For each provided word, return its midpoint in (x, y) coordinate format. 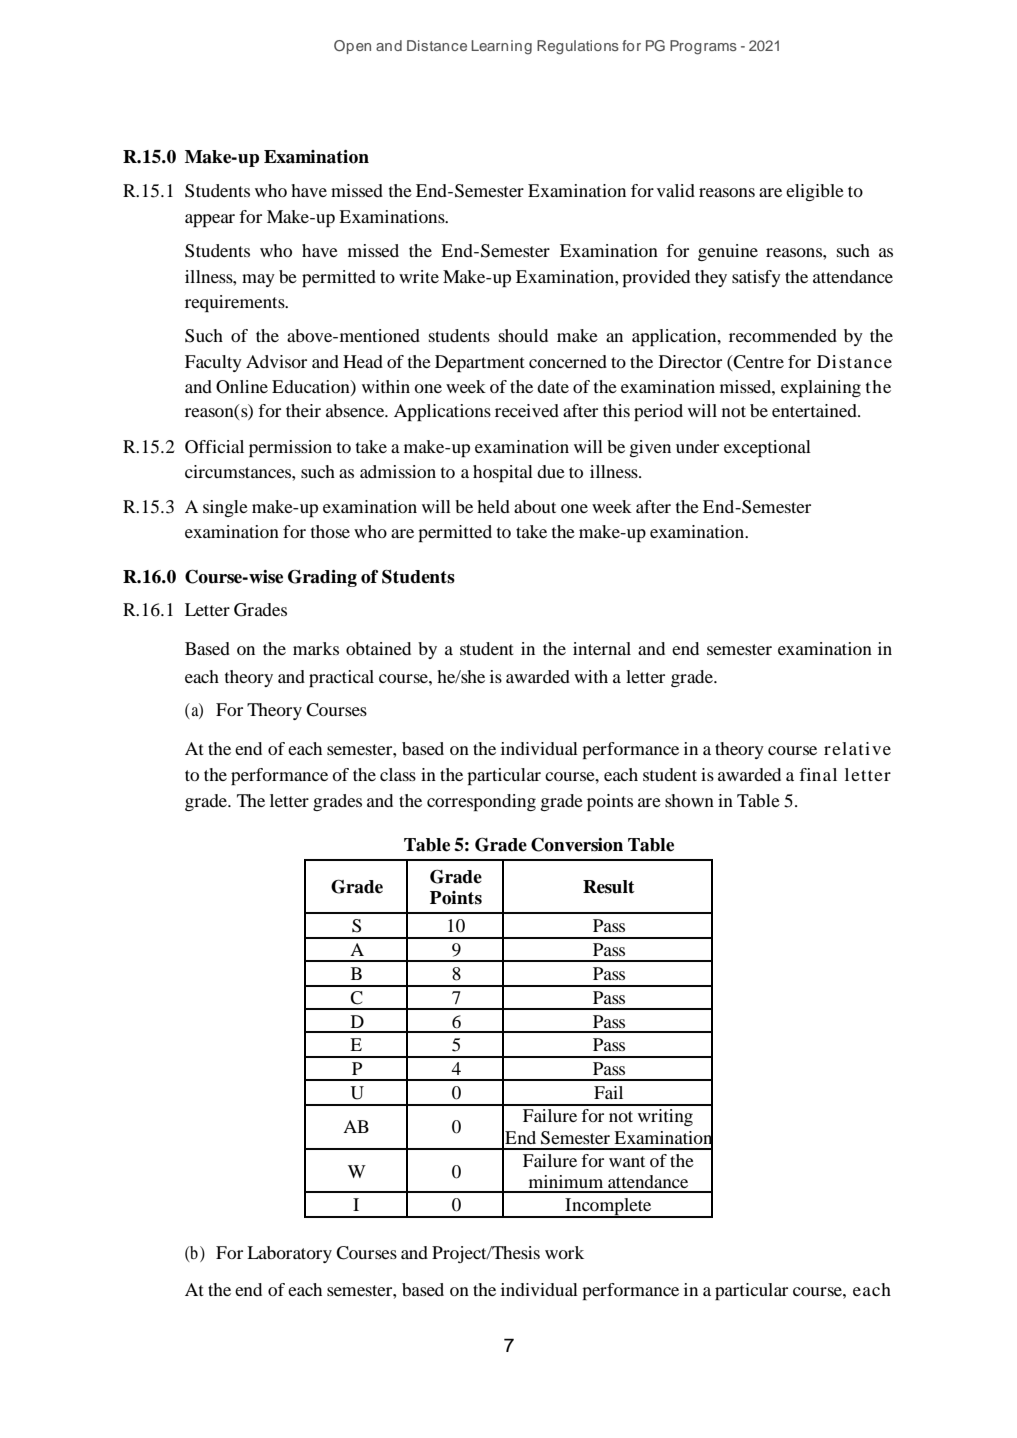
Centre (758, 362)
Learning (501, 47)
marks (316, 648)
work (564, 1252)
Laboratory (289, 1254)
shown (689, 800)
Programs (703, 47)
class (398, 774)
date (553, 386)
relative (857, 748)
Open (352, 47)
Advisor (276, 361)
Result (609, 887)
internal (602, 648)
